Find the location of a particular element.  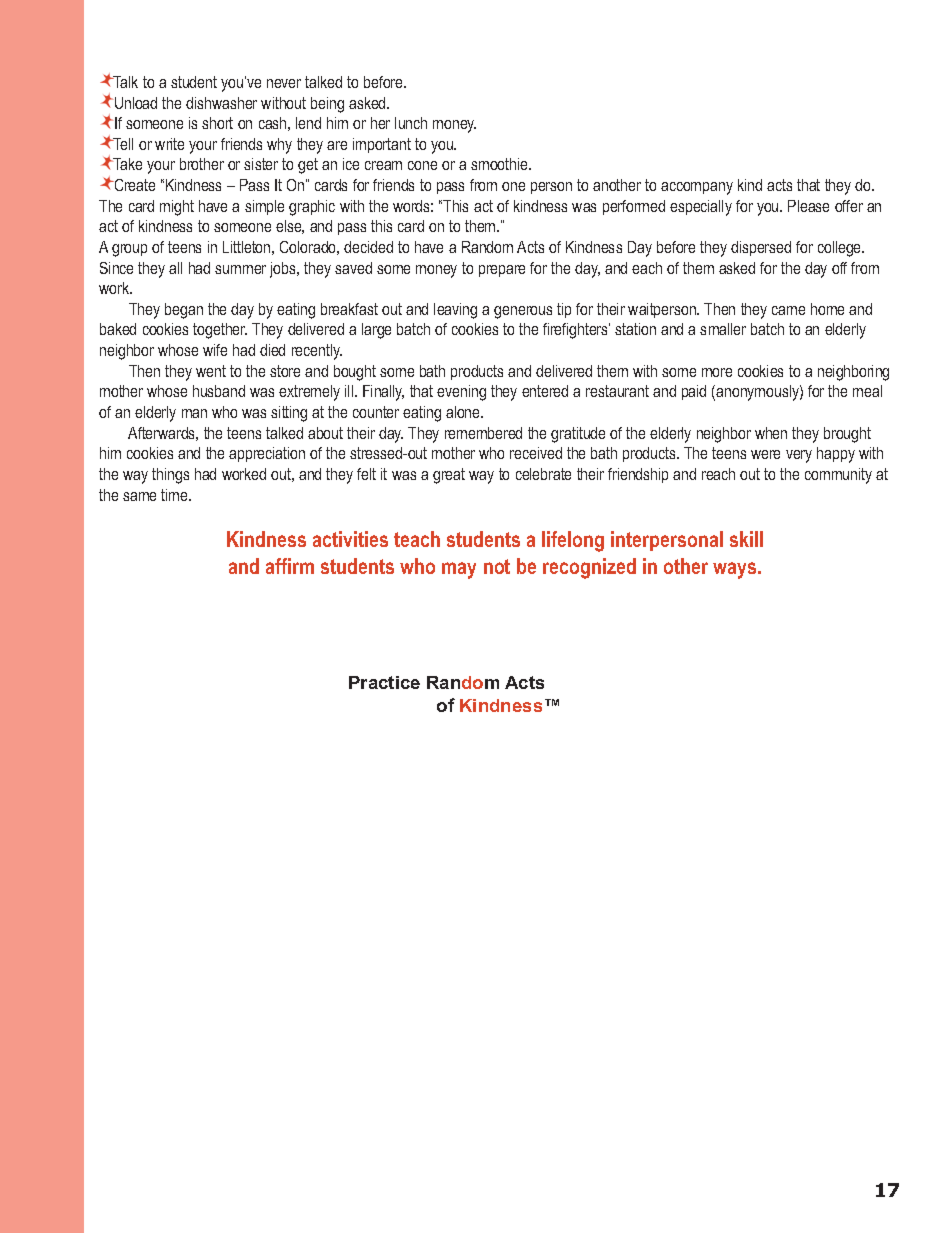

more is located at coordinates (717, 372).
